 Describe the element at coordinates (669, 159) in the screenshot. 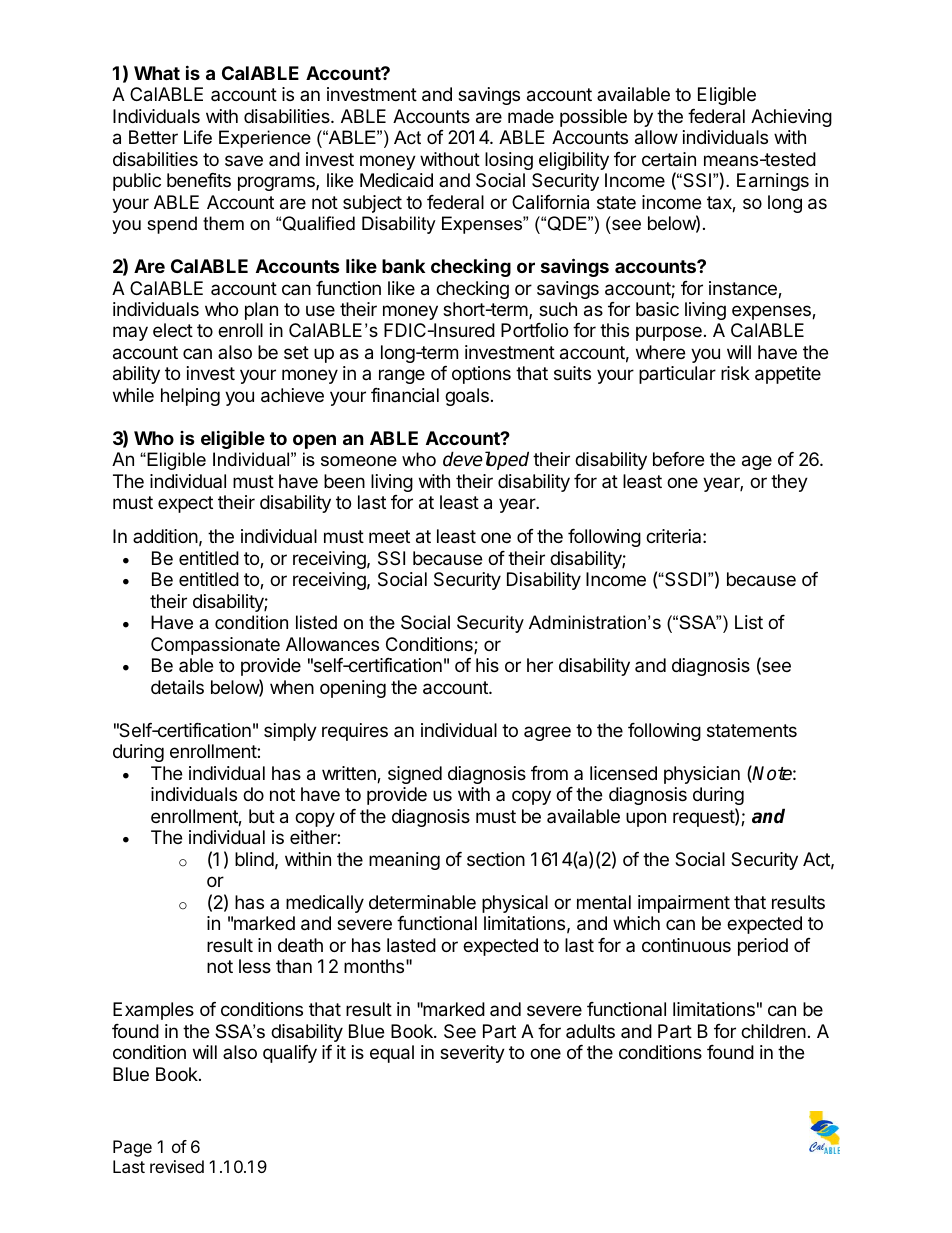

I see `certain` at that location.
